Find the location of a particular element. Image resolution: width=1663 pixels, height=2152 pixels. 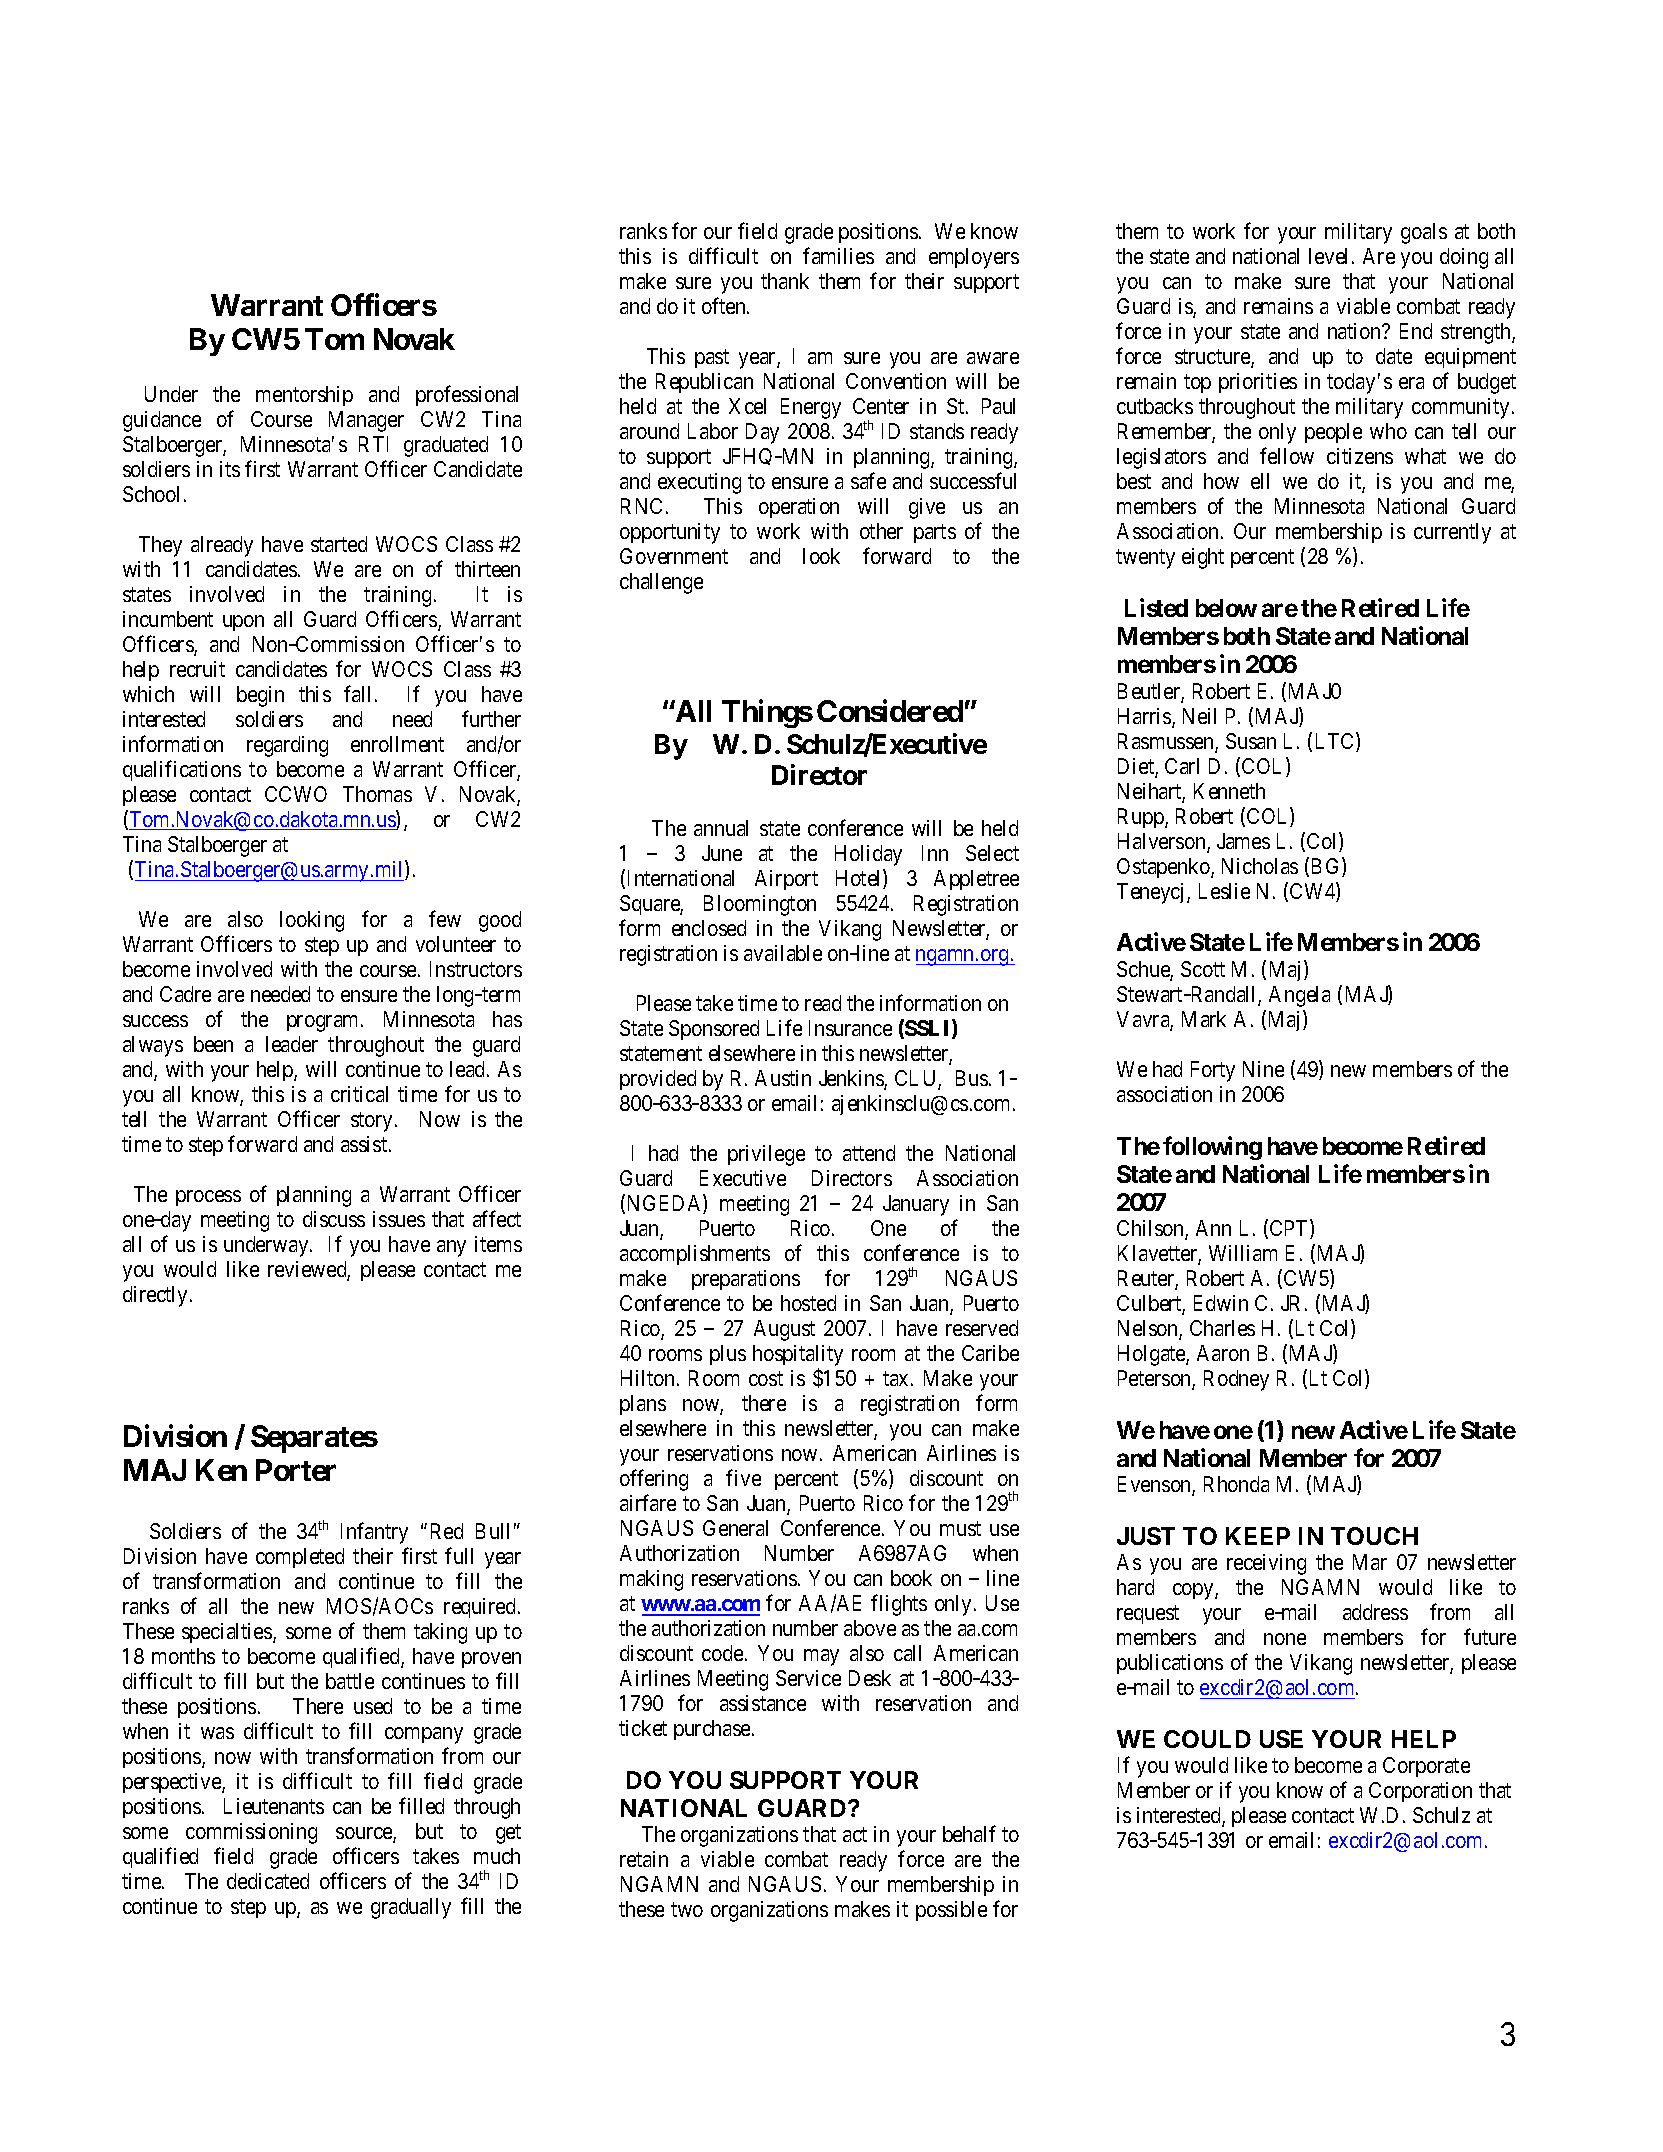

mentorship is located at coordinates (304, 396).
